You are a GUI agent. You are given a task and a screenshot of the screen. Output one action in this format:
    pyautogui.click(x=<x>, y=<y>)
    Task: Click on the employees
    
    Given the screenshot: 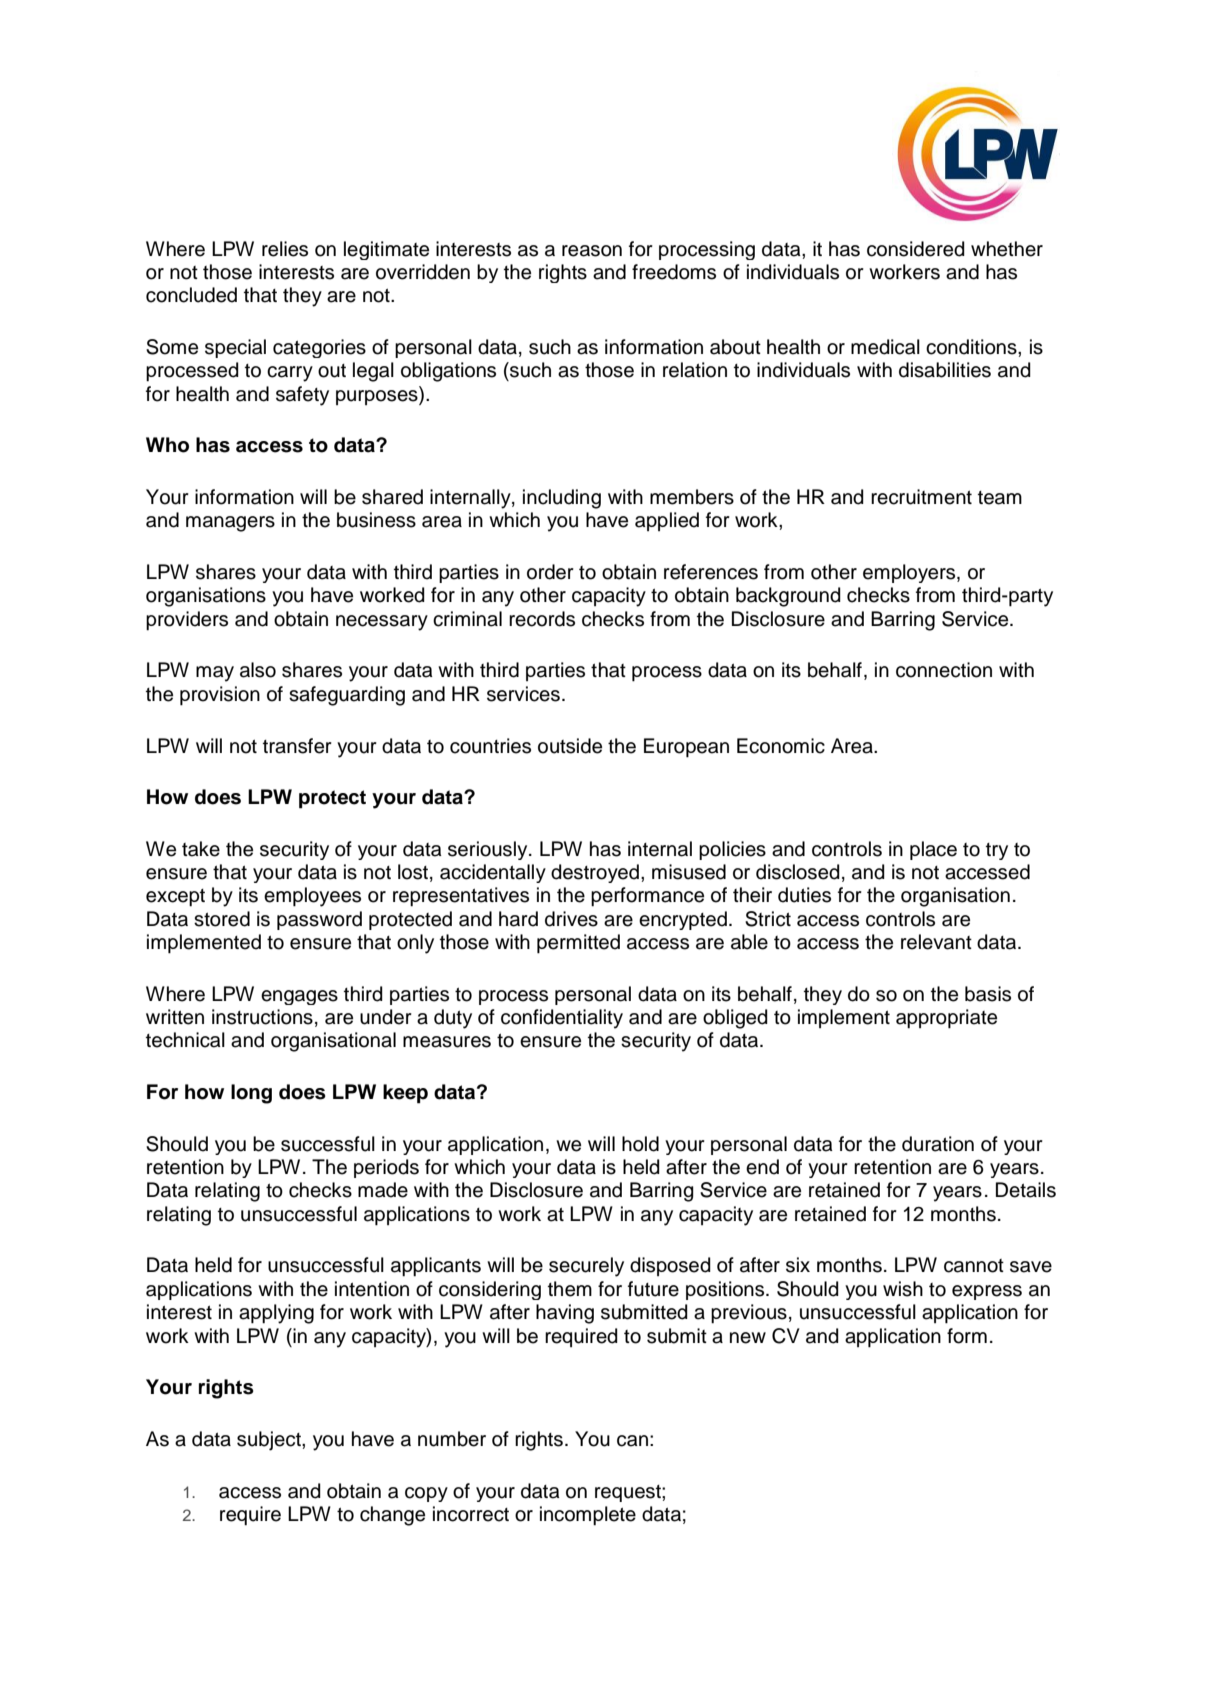 What is the action you would take?
    pyautogui.click(x=312, y=897)
